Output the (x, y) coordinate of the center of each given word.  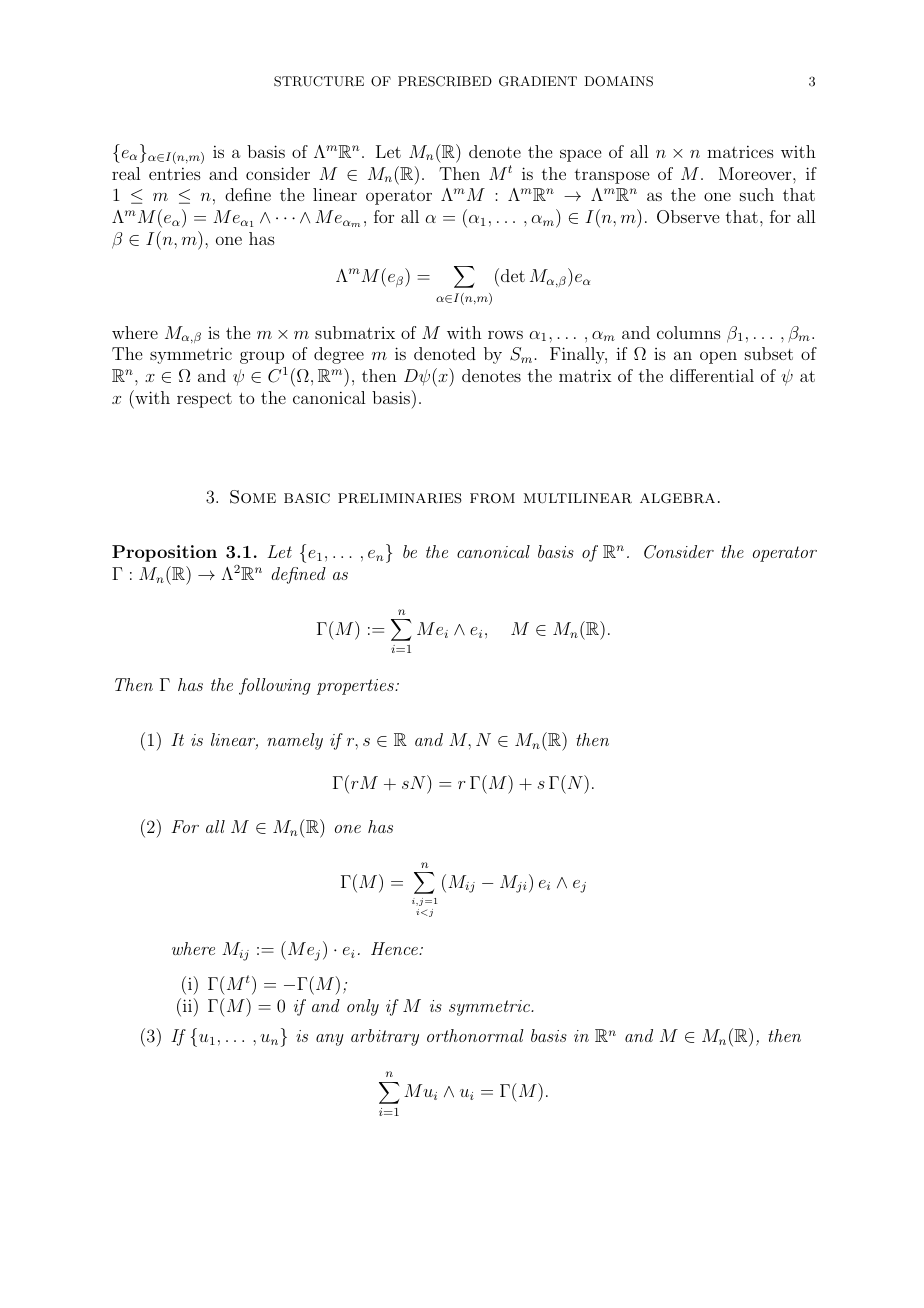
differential (712, 375)
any (330, 1040)
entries (175, 173)
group (262, 357)
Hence (395, 948)
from (492, 498)
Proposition (164, 553)
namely (295, 741)
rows (505, 334)
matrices (740, 151)
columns (689, 332)
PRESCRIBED (445, 81)
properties (356, 687)
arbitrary (385, 1037)
